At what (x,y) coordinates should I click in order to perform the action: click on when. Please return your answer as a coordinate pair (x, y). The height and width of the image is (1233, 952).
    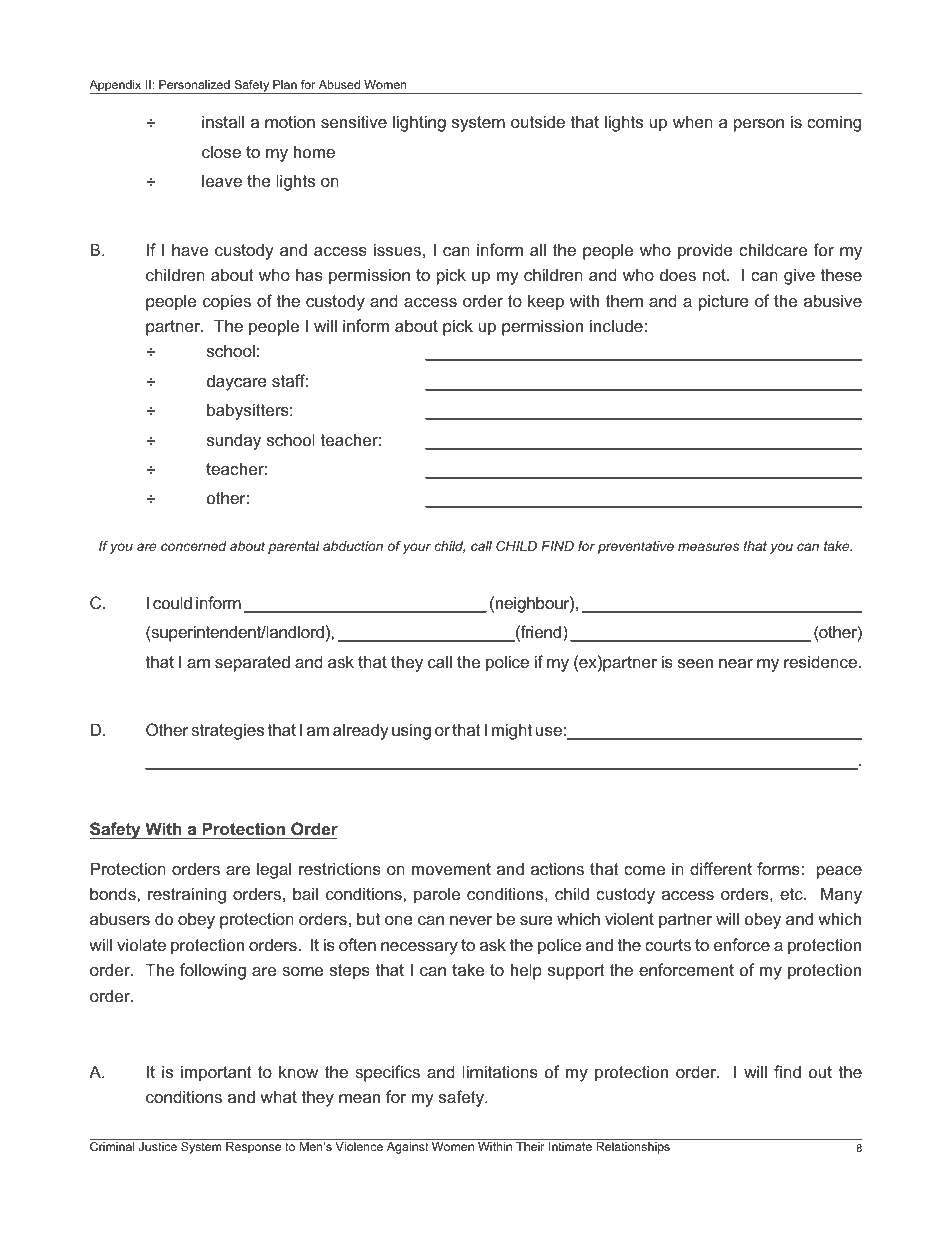
    Looking at the image, I should click on (693, 121).
